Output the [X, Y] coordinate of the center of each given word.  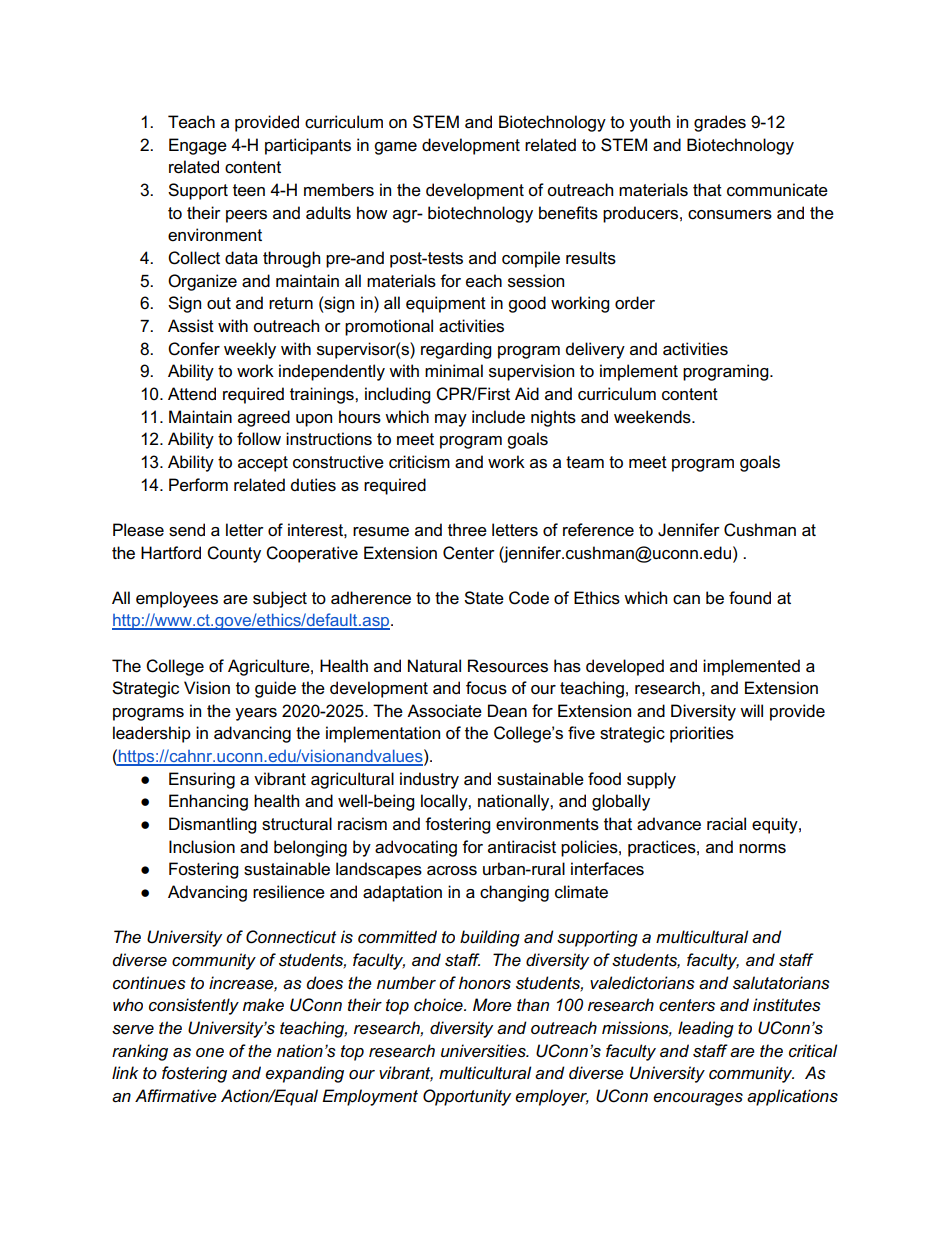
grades [720, 123]
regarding [456, 350]
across [452, 871]
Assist [191, 326]
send [187, 530]
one [210, 1052]
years [256, 714]
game [395, 148]
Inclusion [202, 847]
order [635, 303]
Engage [198, 146]
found [750, 598]
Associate [444, 711]
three [467, 530]
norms [762, 849]
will [751, 710]
